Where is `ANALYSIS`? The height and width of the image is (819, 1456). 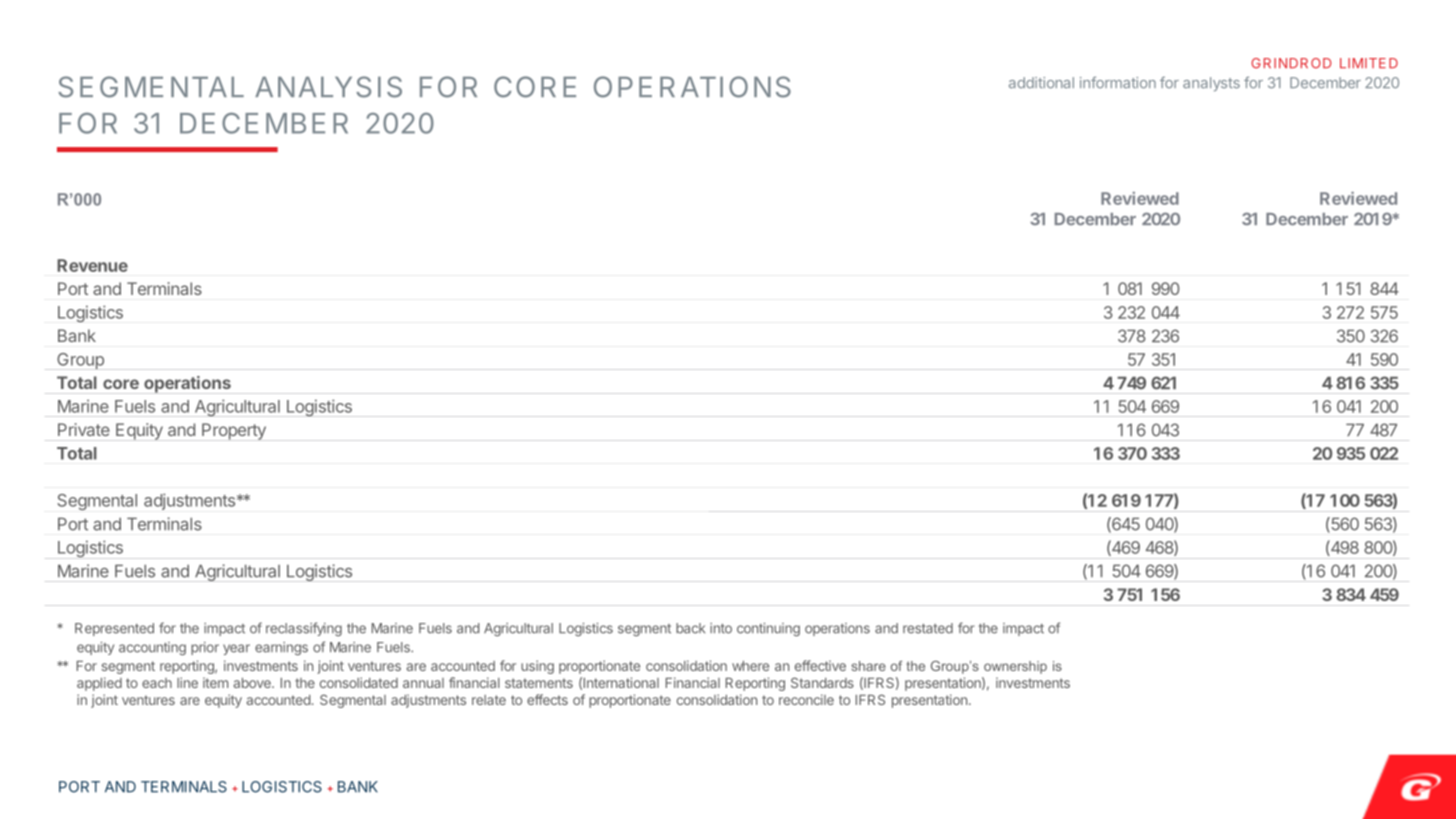
ANALYSIS is located at coordinates (328, 87).
